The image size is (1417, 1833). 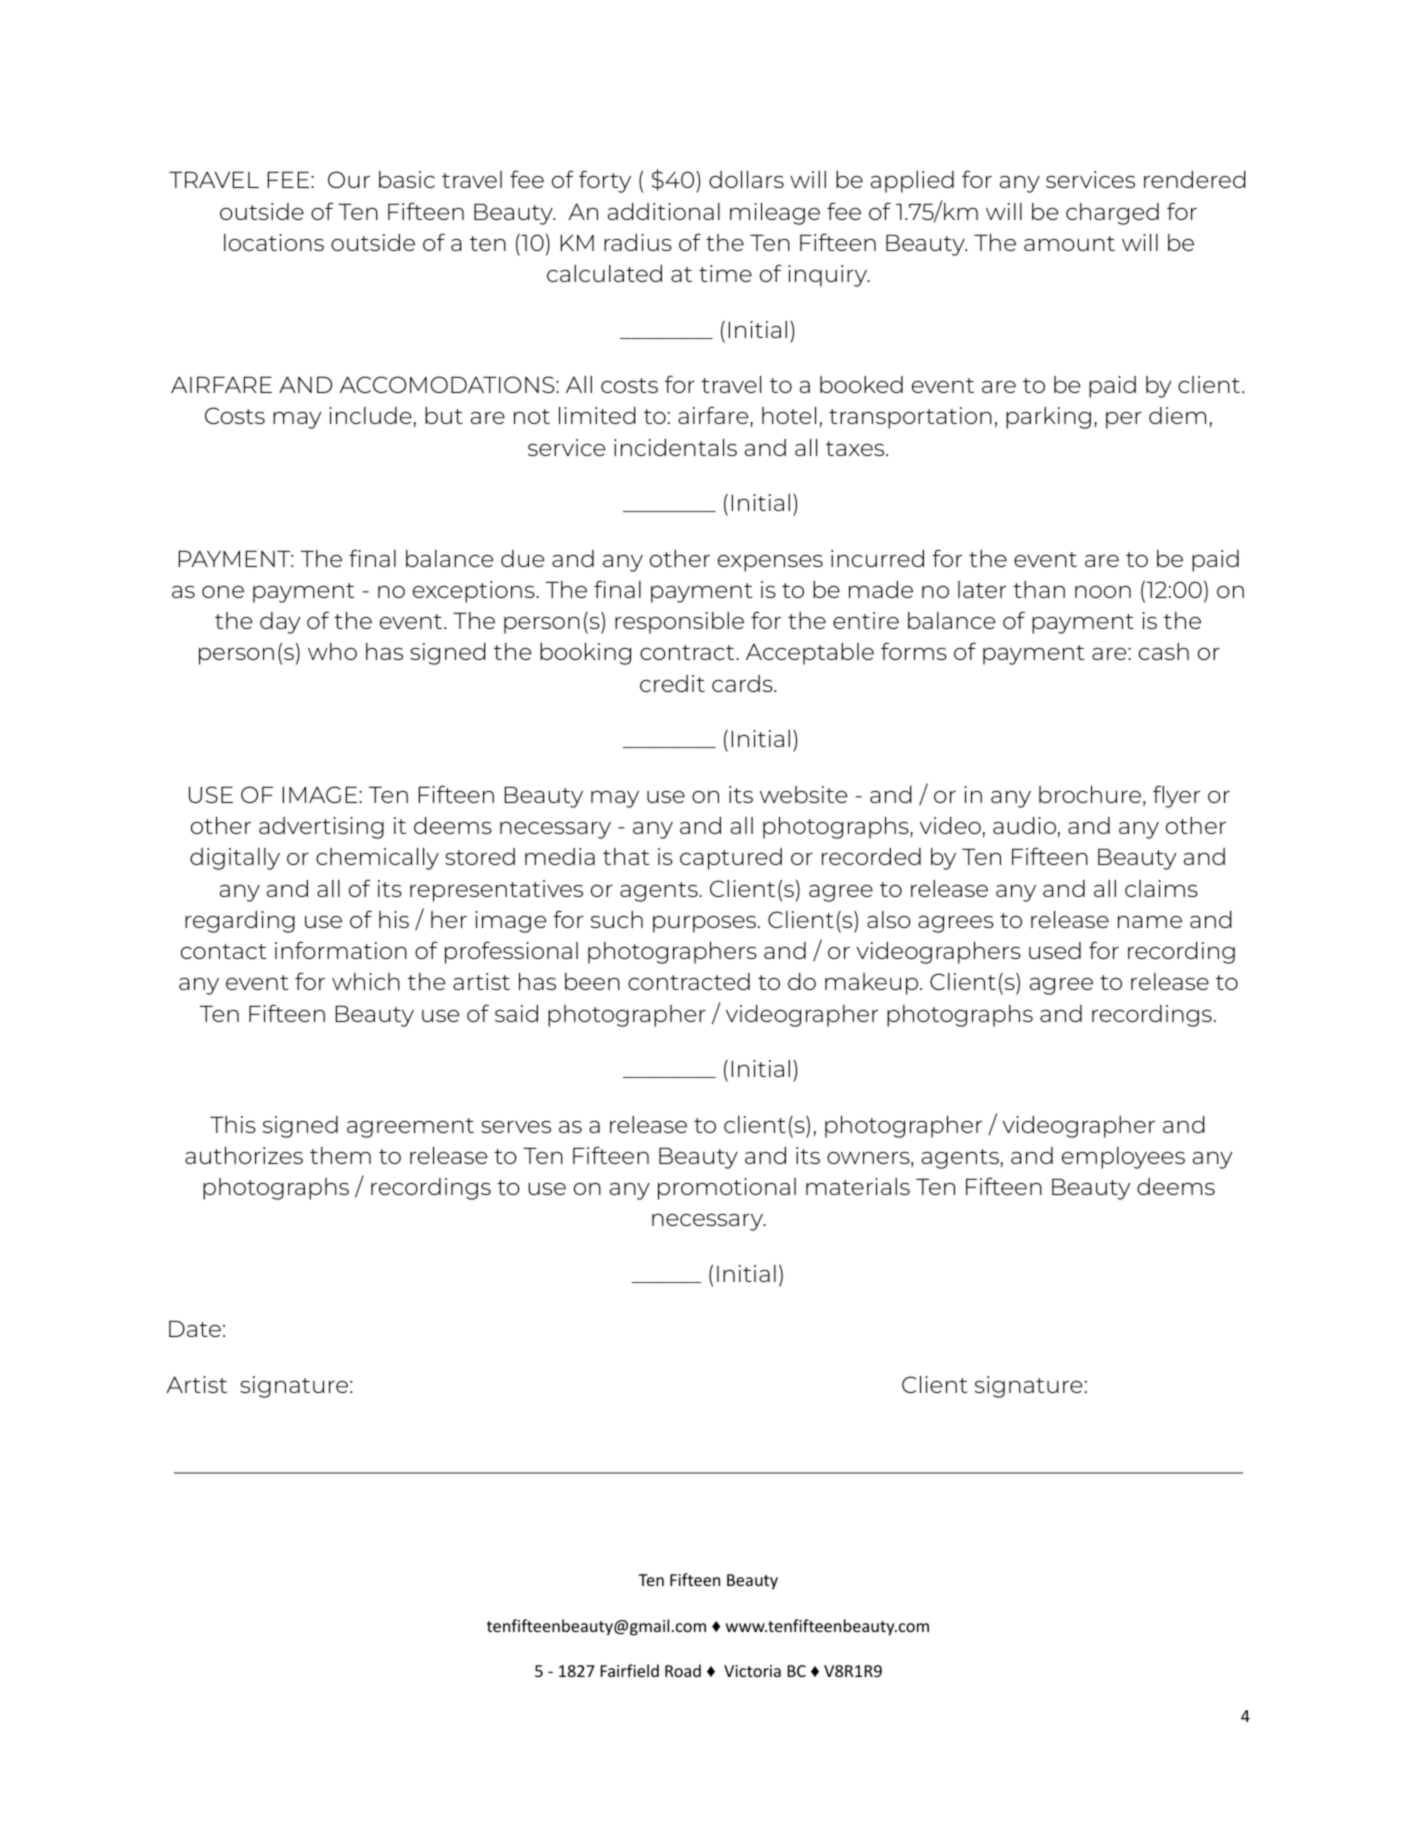 I want to click on amount, so click(x=1069, y=243).
